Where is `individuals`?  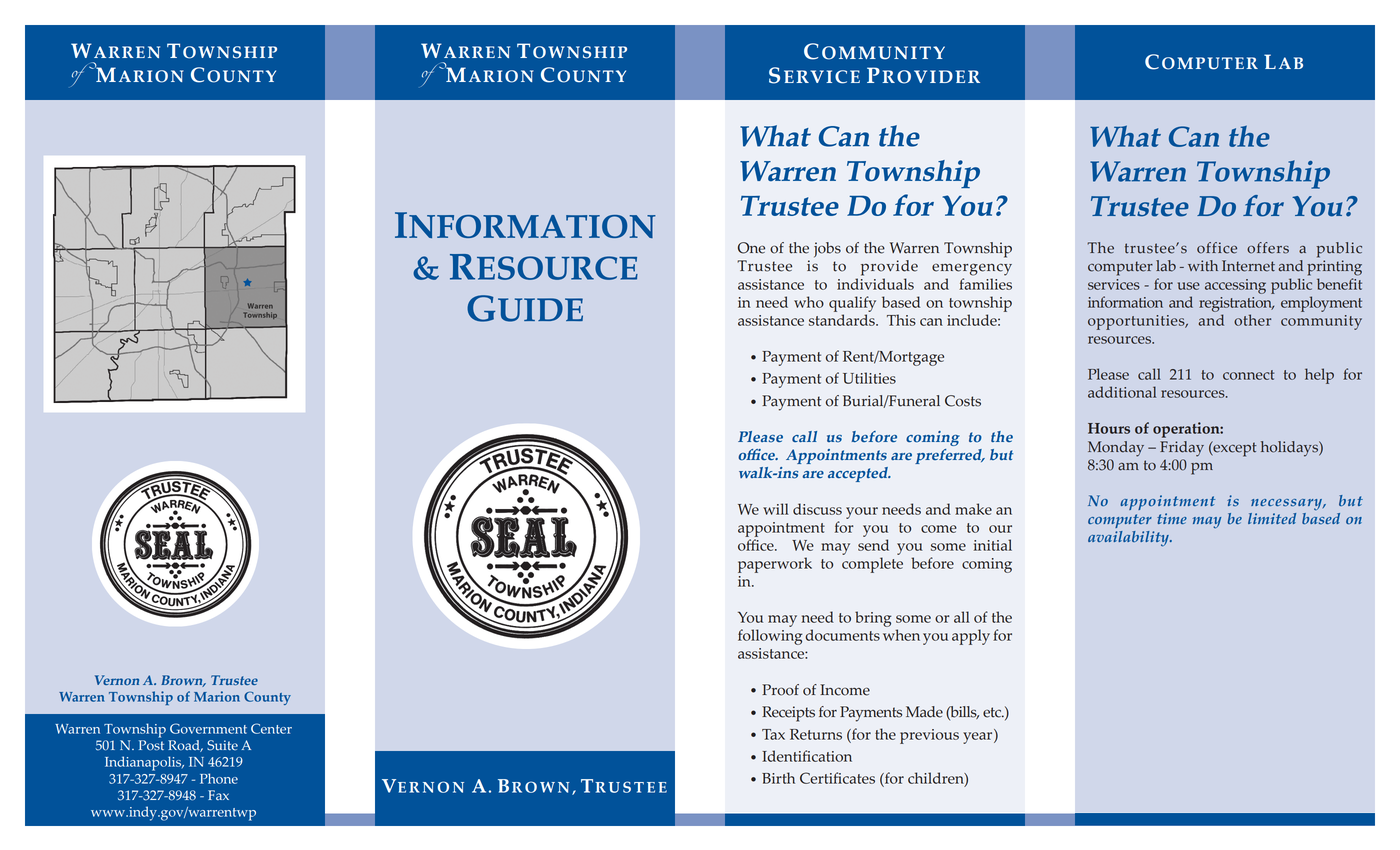 individuals is located at coordinates (875, 284).
